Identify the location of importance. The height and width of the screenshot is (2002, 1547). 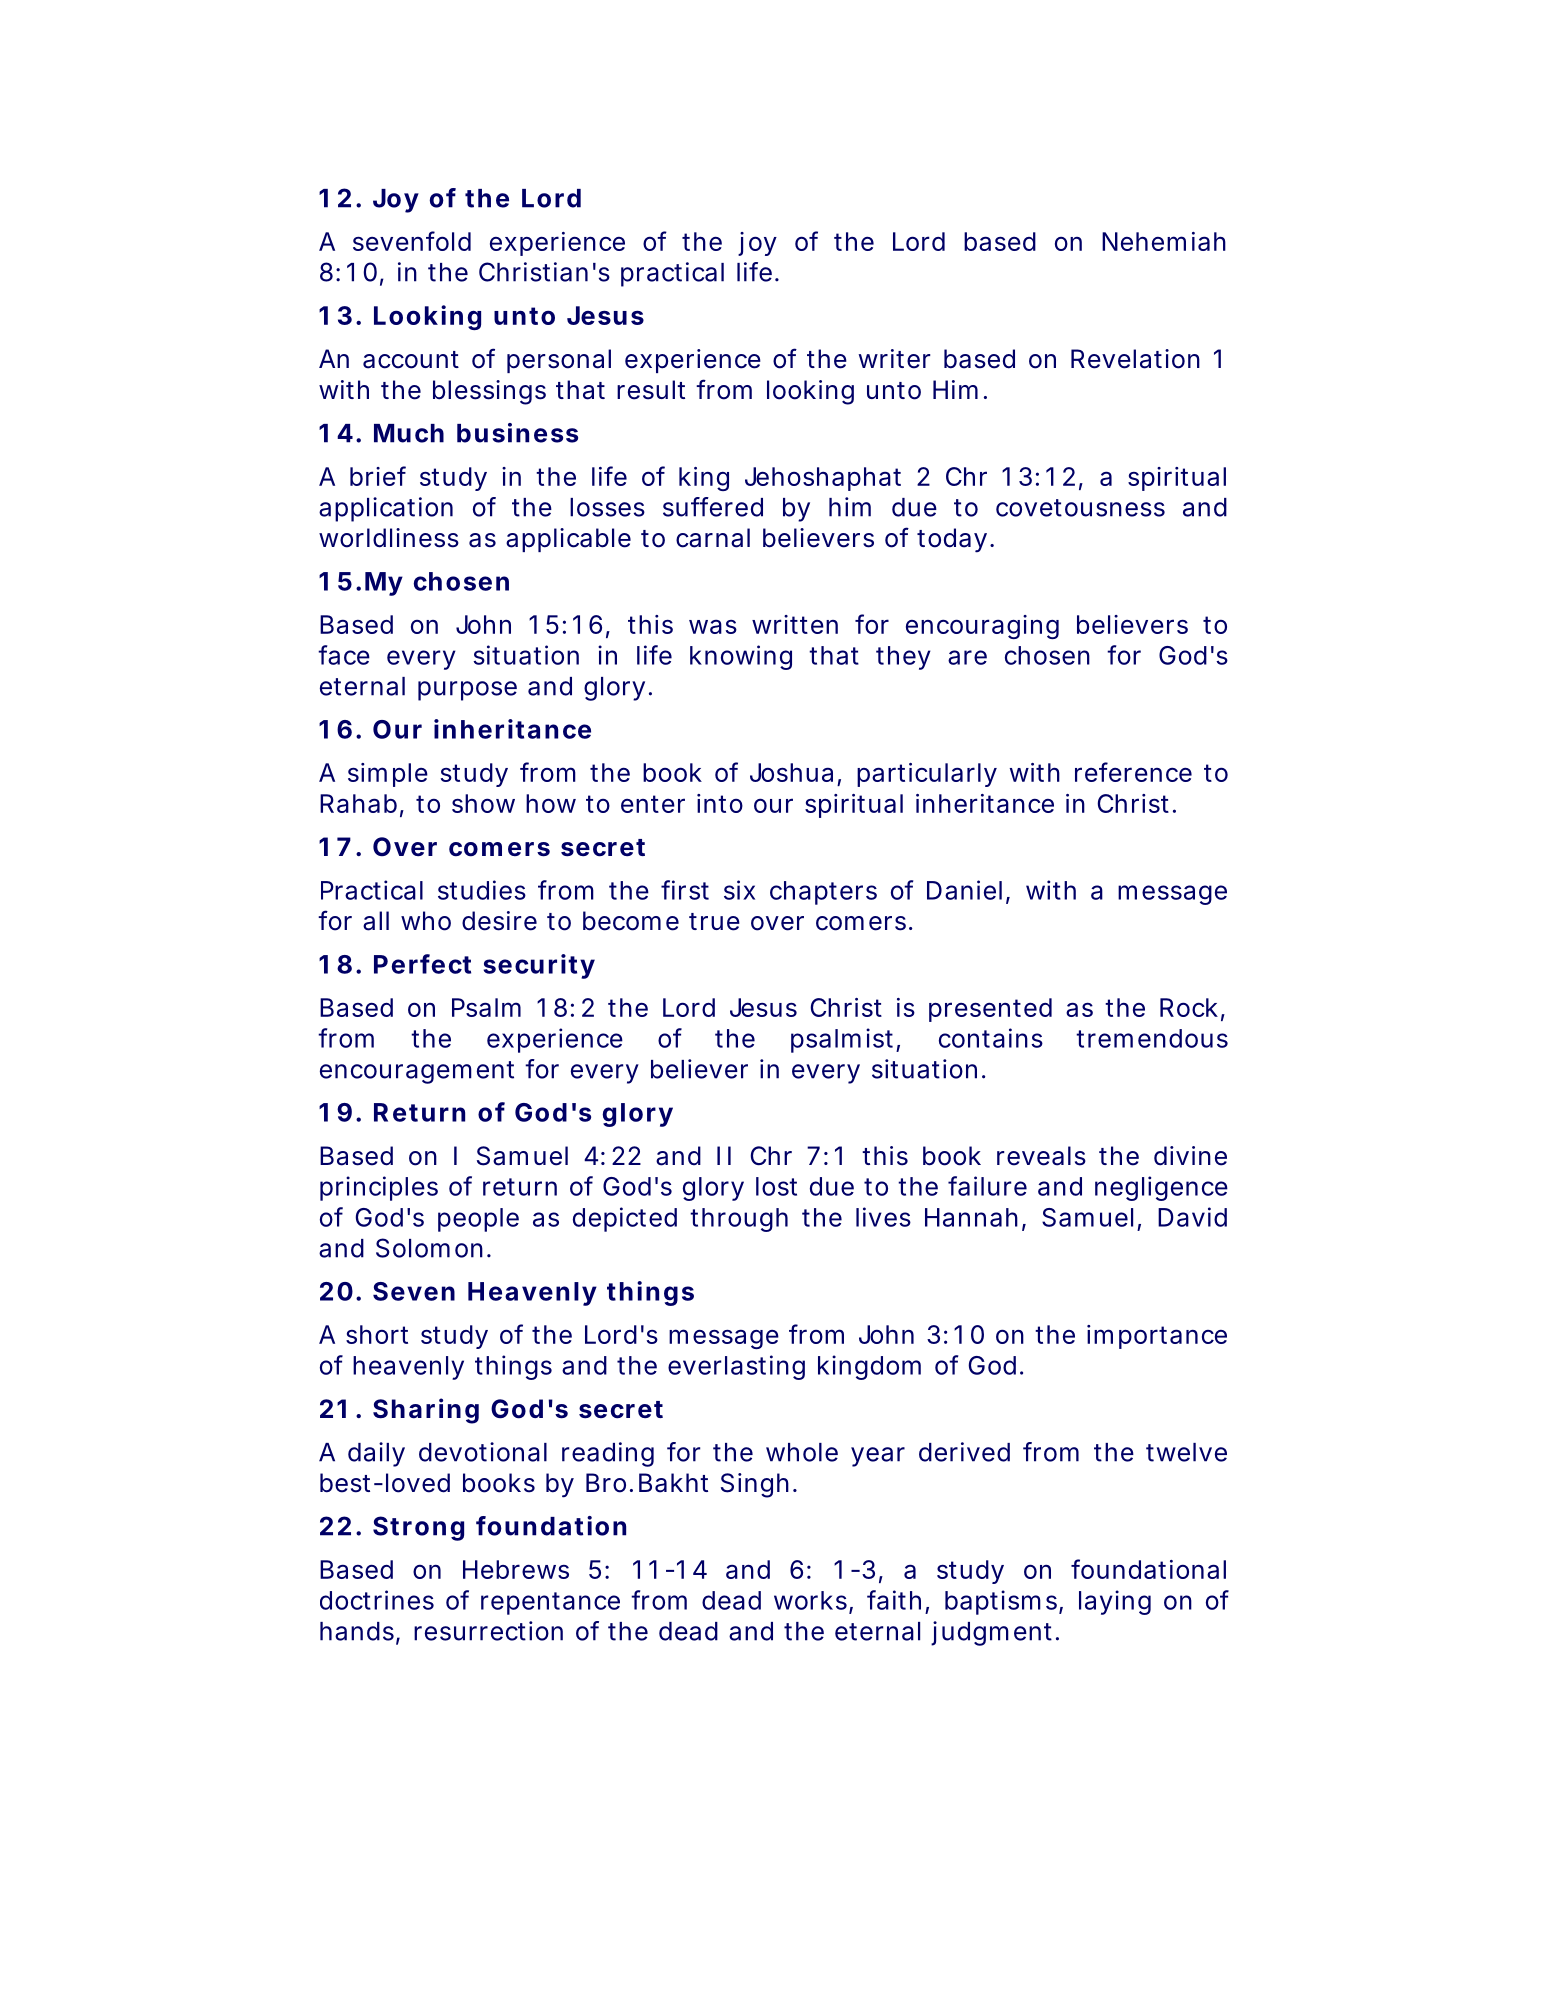
(1157, 1337).
